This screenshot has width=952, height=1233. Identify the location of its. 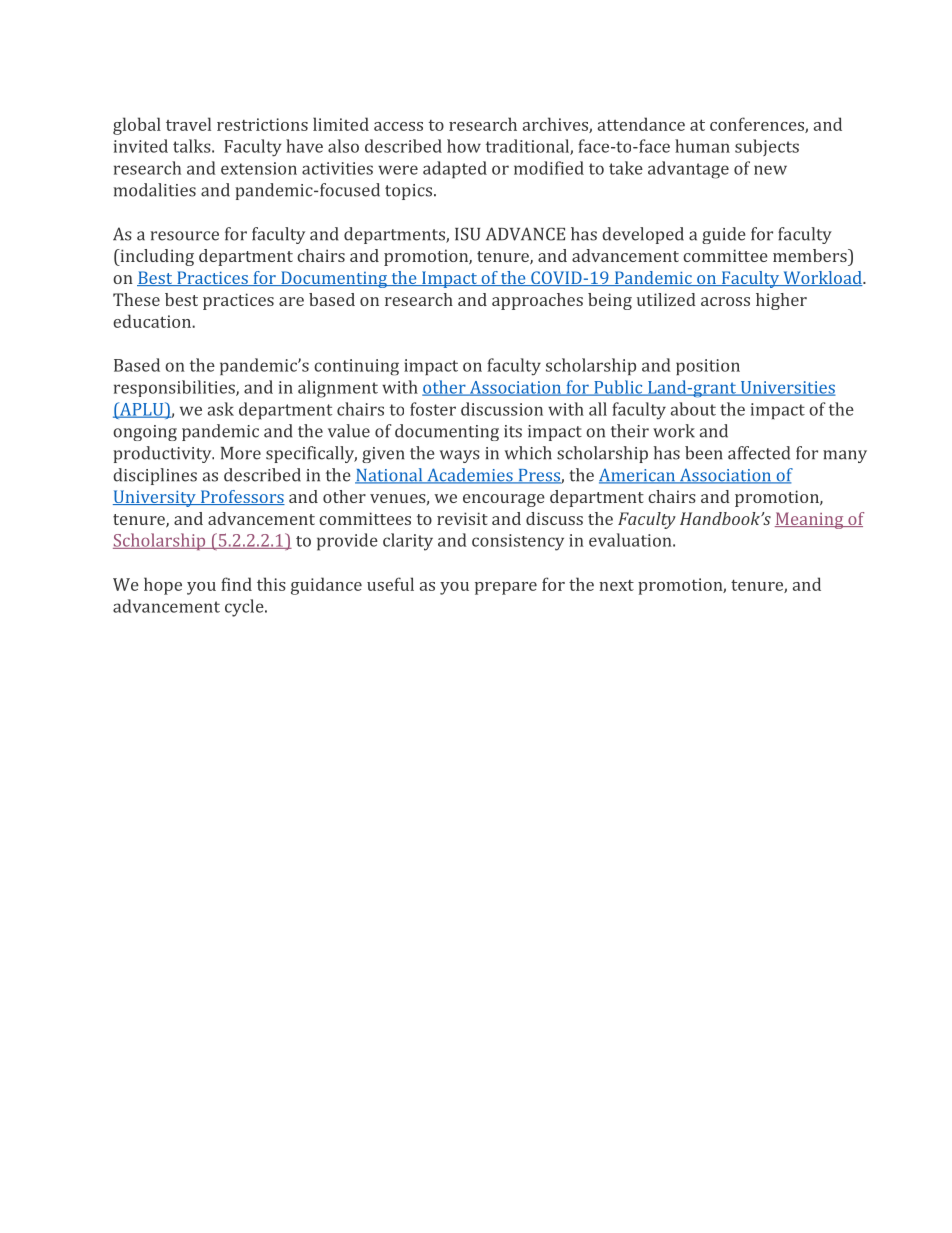
(513, 431).
